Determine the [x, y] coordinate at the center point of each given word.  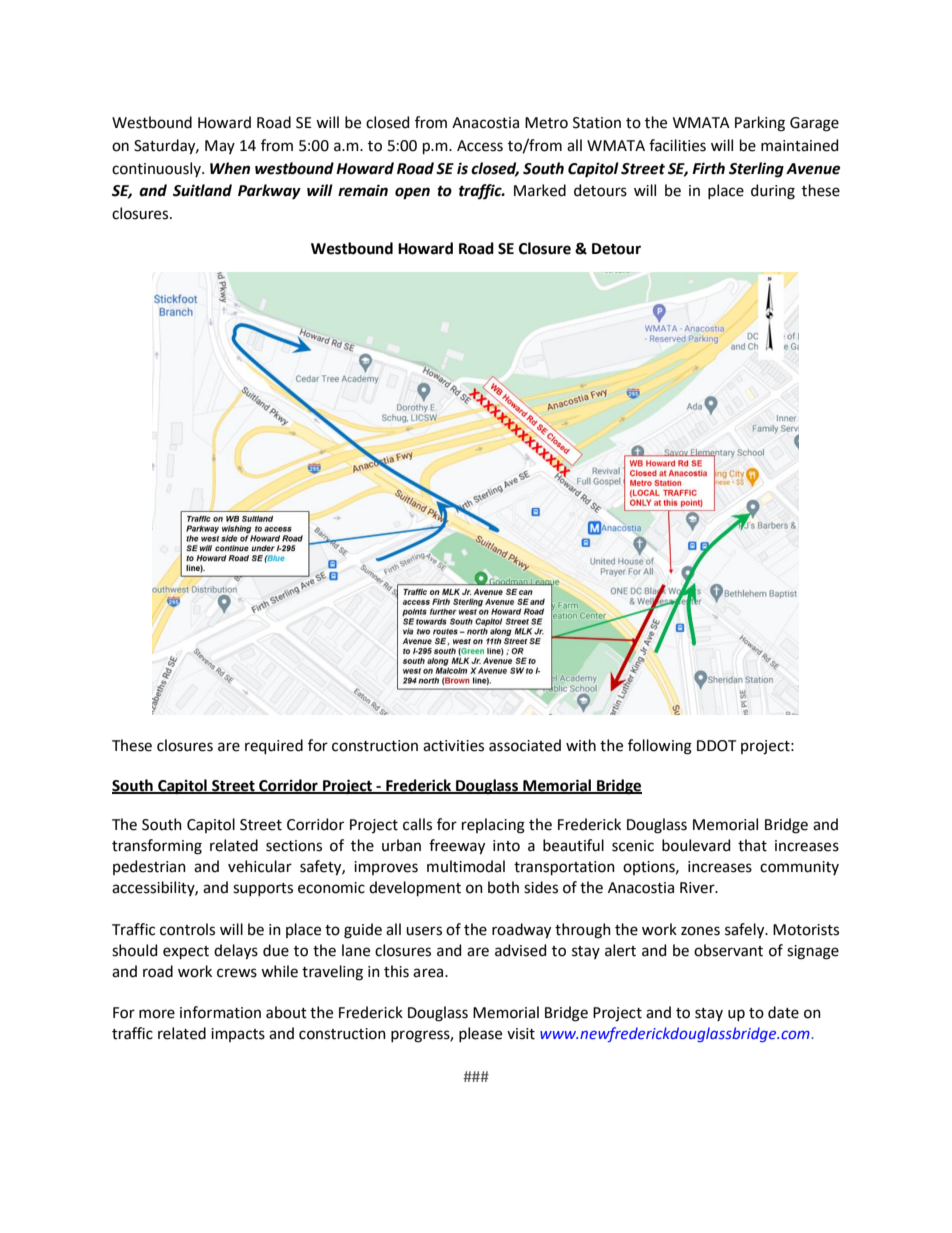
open [412, 193]
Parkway [269, 192]
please [480, 1034]
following [660, 747]
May [220, 147]
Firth [708, 168]
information [220, 1012]
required [274, 746]
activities [453, 746]
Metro [546, 123]
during [773, 192]
